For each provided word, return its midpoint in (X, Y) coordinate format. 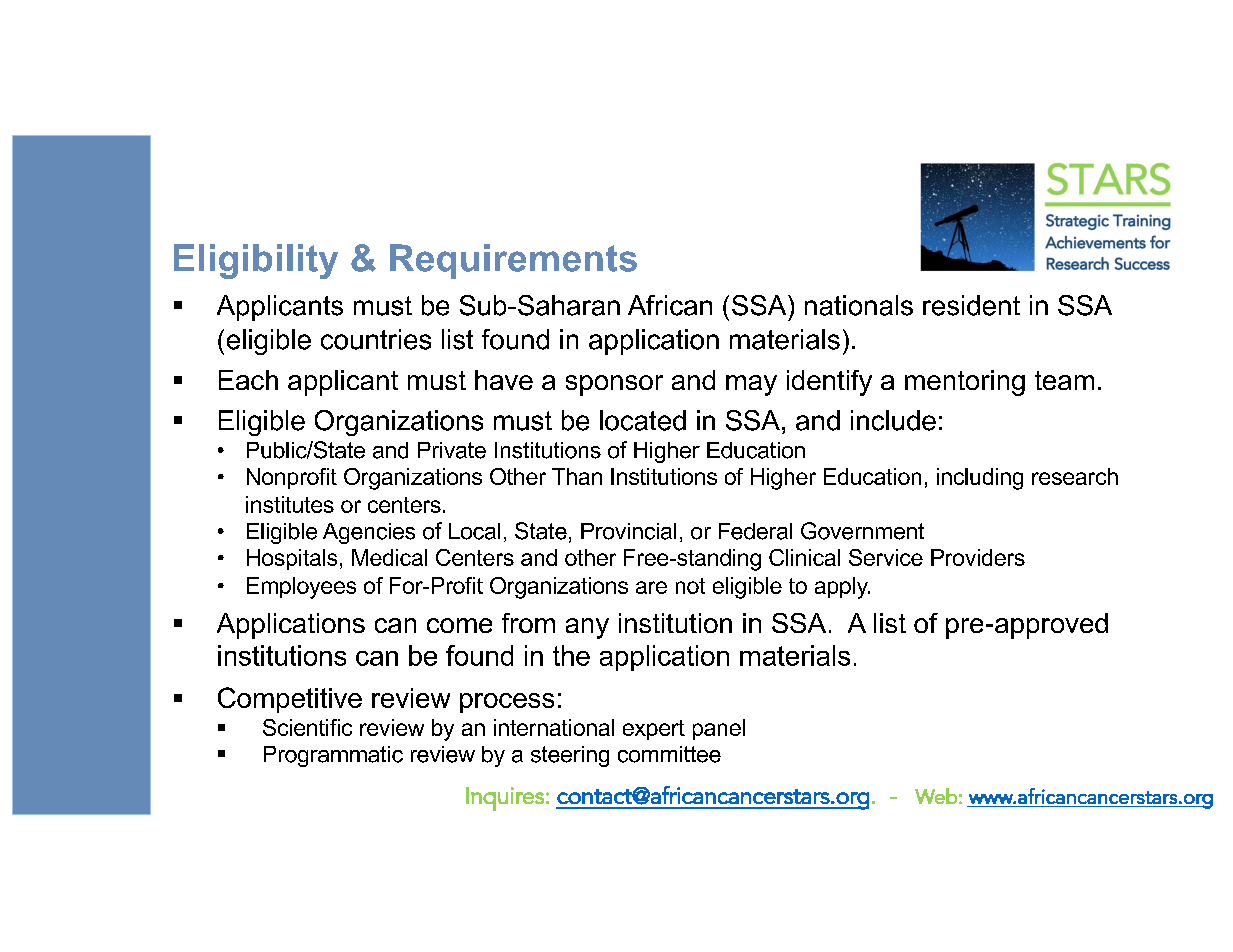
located (643, 420)
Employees (301, 588)
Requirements (513, 261)
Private (452, 450)
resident (971, 305)
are (651, 587)
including (980, 479)
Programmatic (333, 756)
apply (842, 588)
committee (669, 754)
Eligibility (256, 261)
